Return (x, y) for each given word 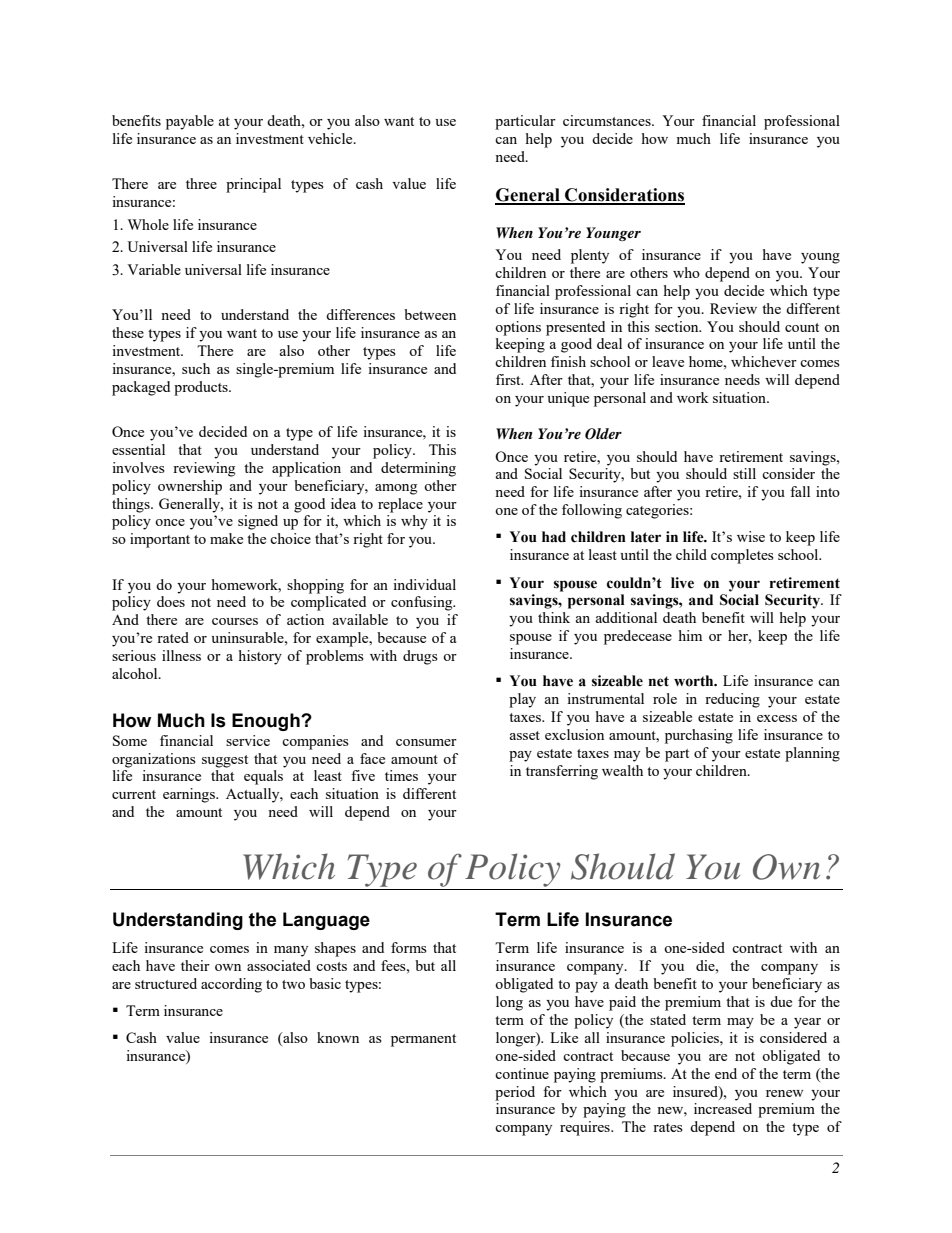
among (396, 489)
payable (190, 122)
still (744, 473)
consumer (426, 742)
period (515, 1093)
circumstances (608, 120)
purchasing (699, 736)
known (338, 1037)
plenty (590, 256)
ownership (190, 487)
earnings (190, 795)
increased (723, 1108)
